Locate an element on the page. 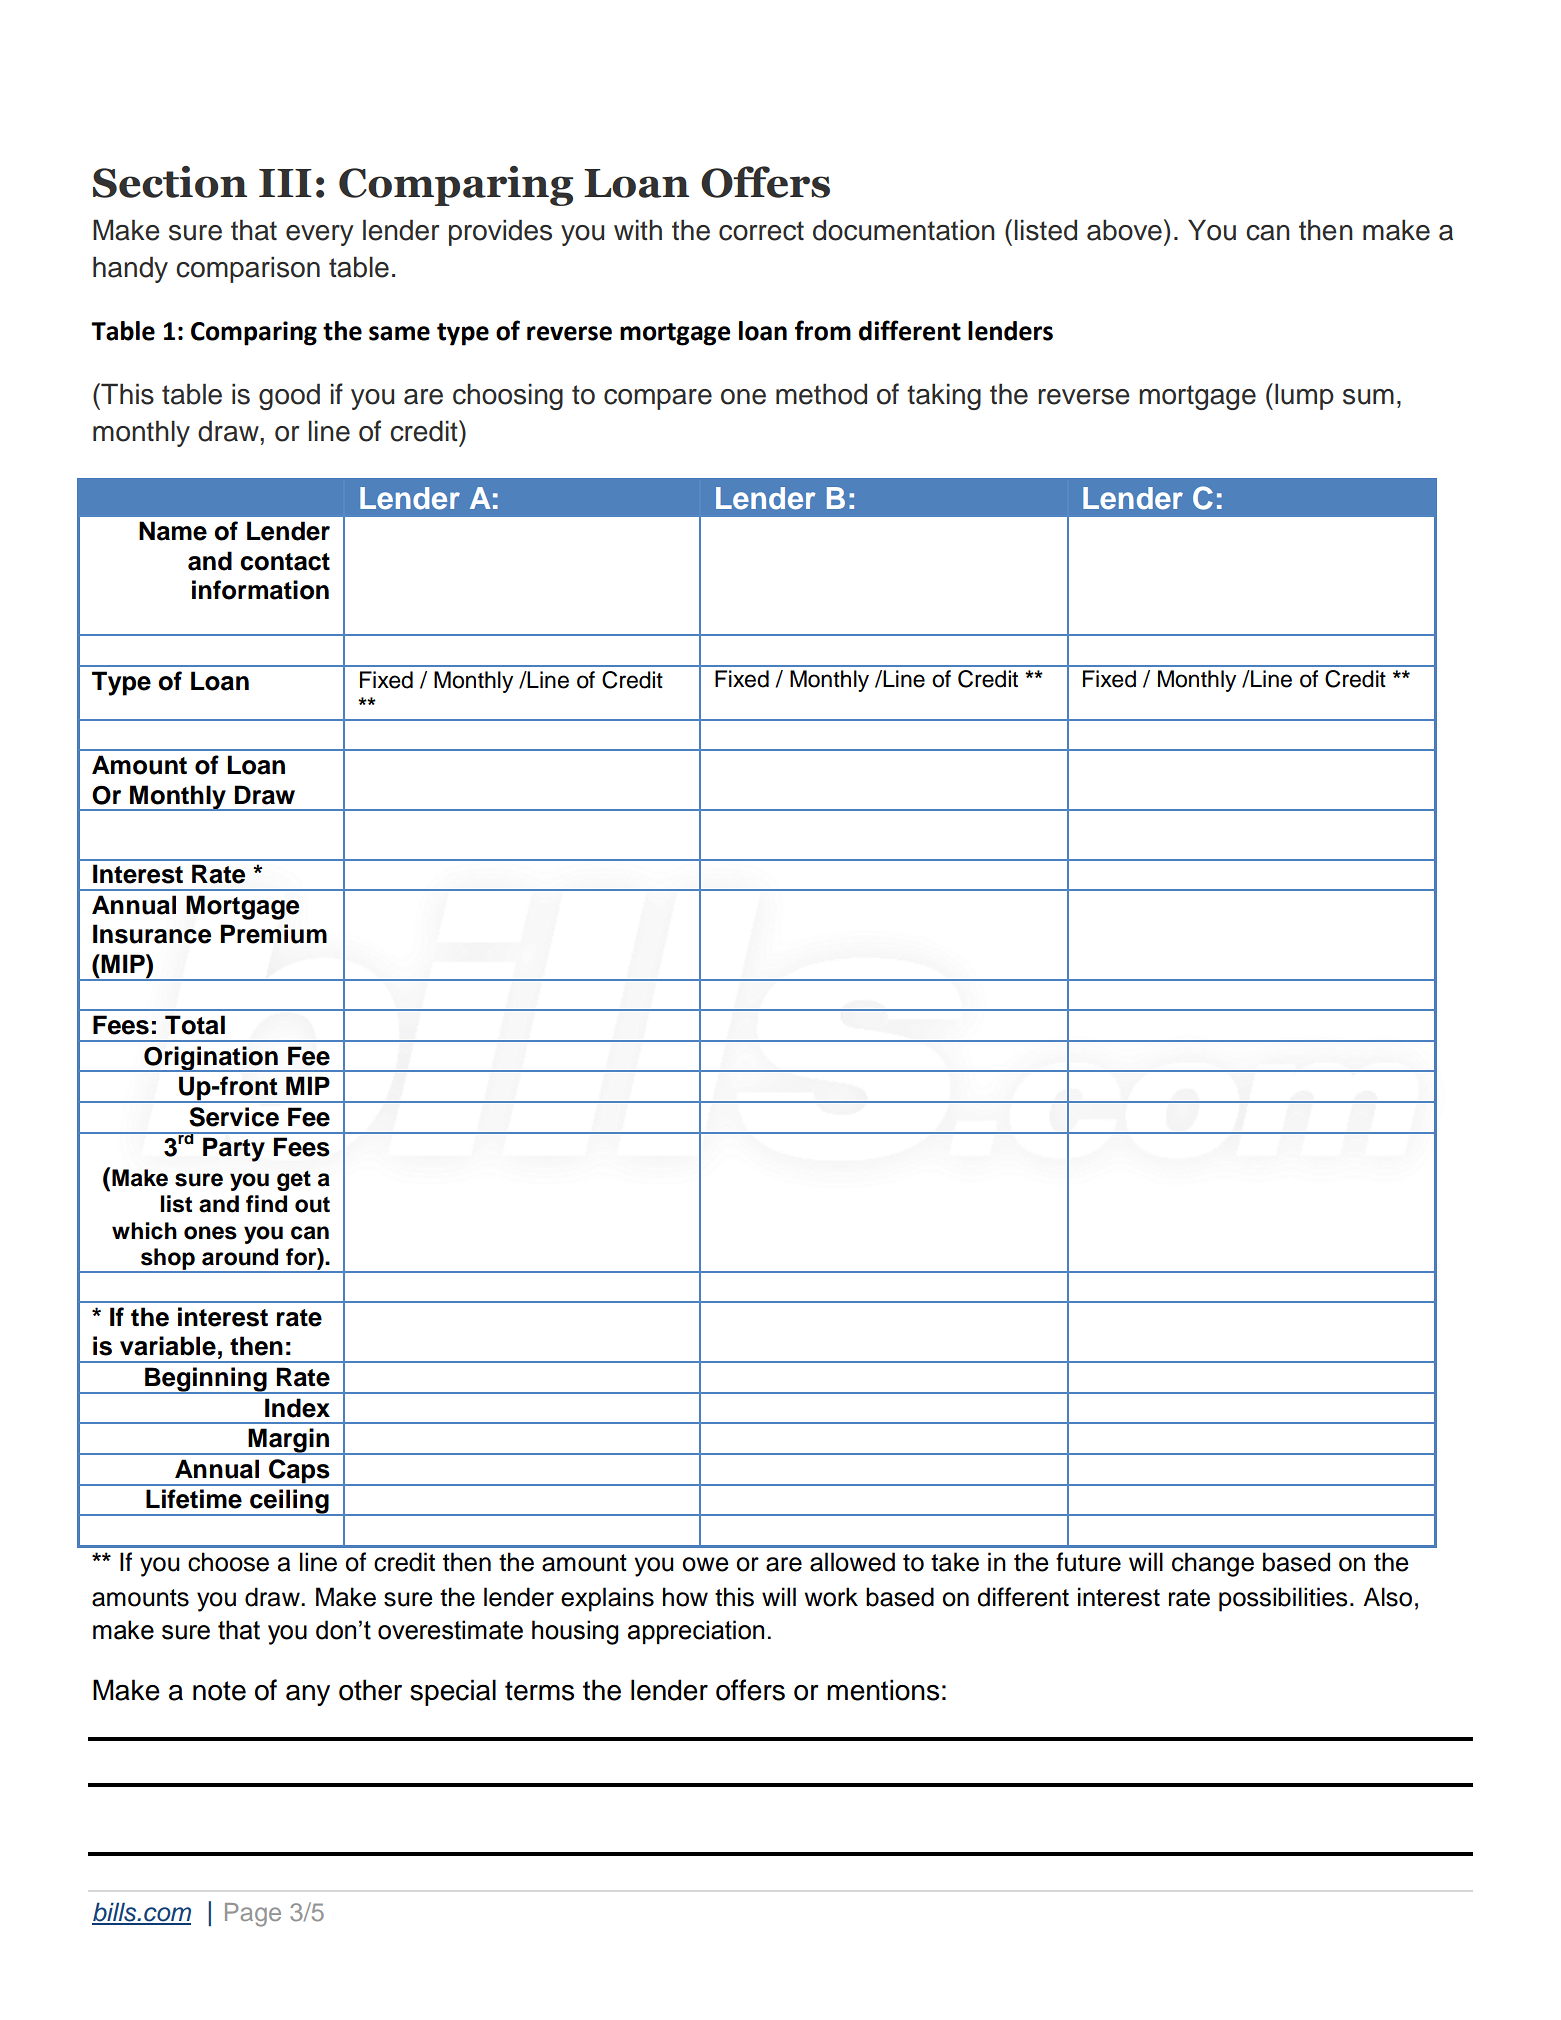 The image size is (1561, 2020). mentions is located at coordinates (883, 1690).
